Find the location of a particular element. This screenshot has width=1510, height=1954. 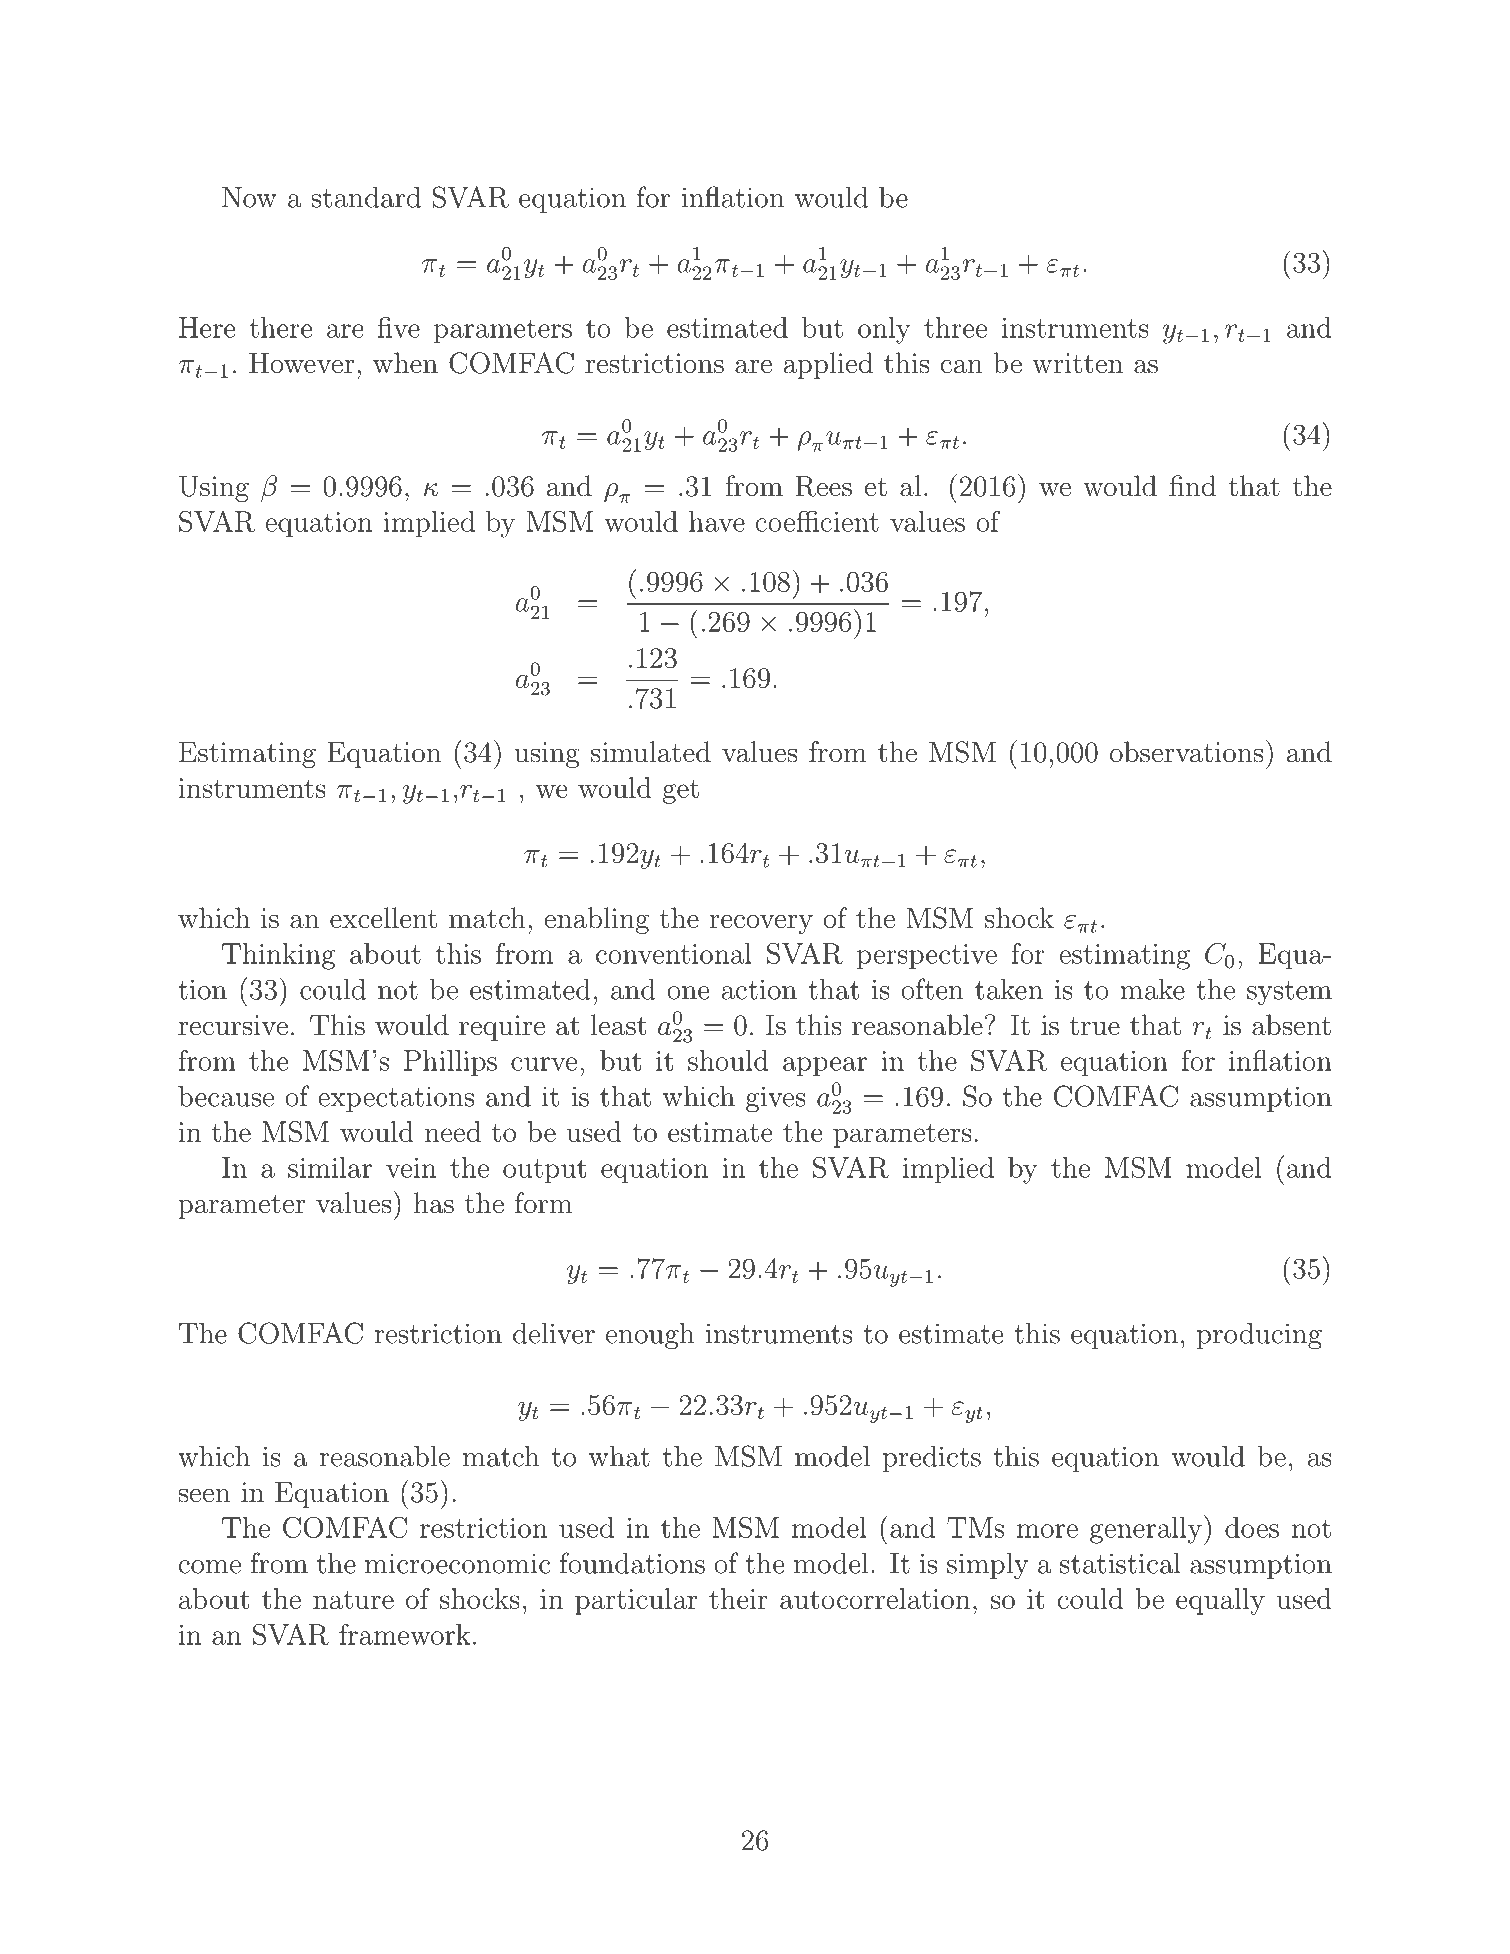

nature is located at coordinates (353, 1599).
